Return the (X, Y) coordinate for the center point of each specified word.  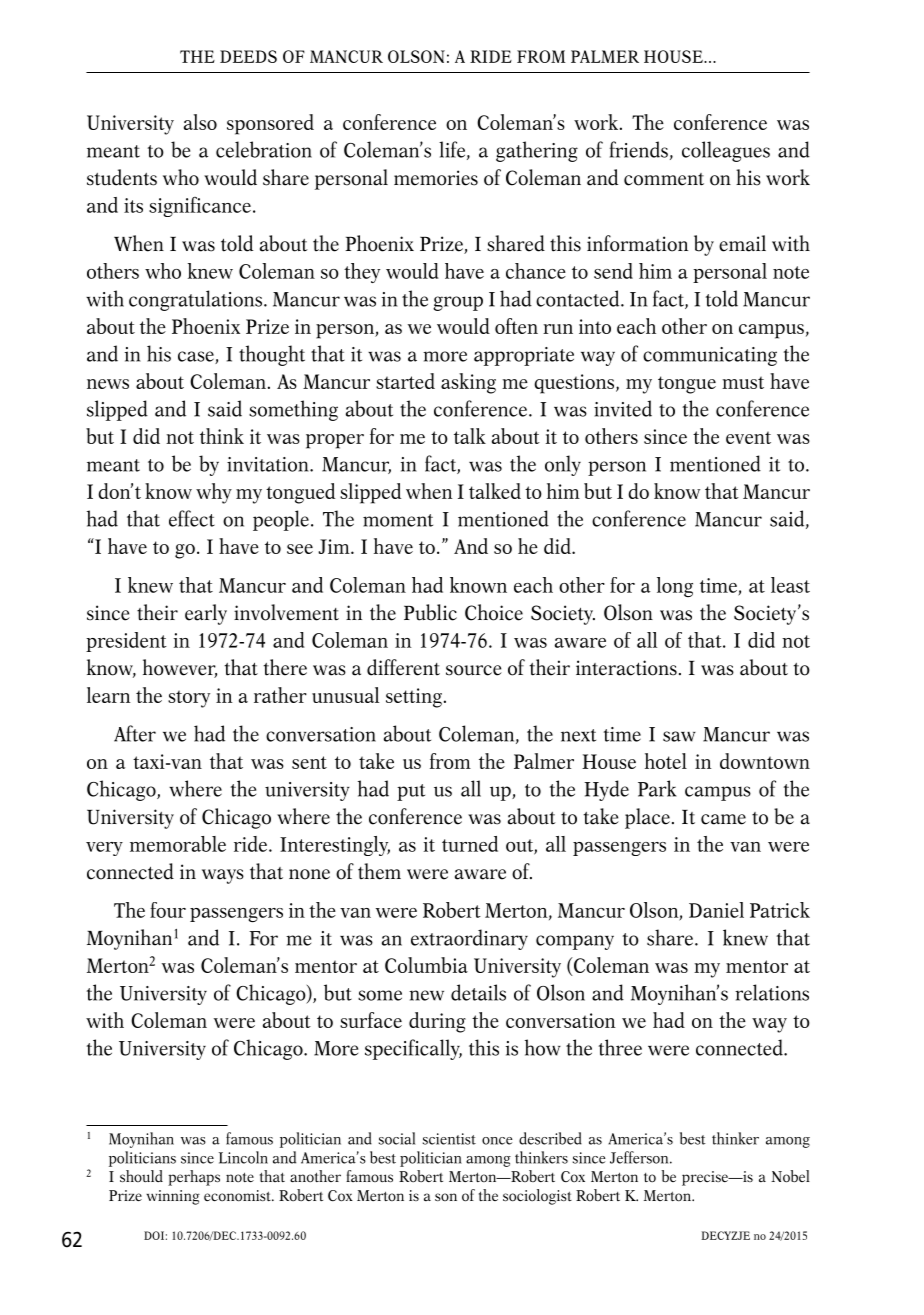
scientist (449, 1139)
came (723, 819)
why (214, 493)
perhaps (194, 1178)
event (748, 437)
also (200, 122)
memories (436, 178)
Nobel (790, 1176)
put (411, 792)
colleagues (726, 151)
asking (468, 383)
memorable (178, 844)
